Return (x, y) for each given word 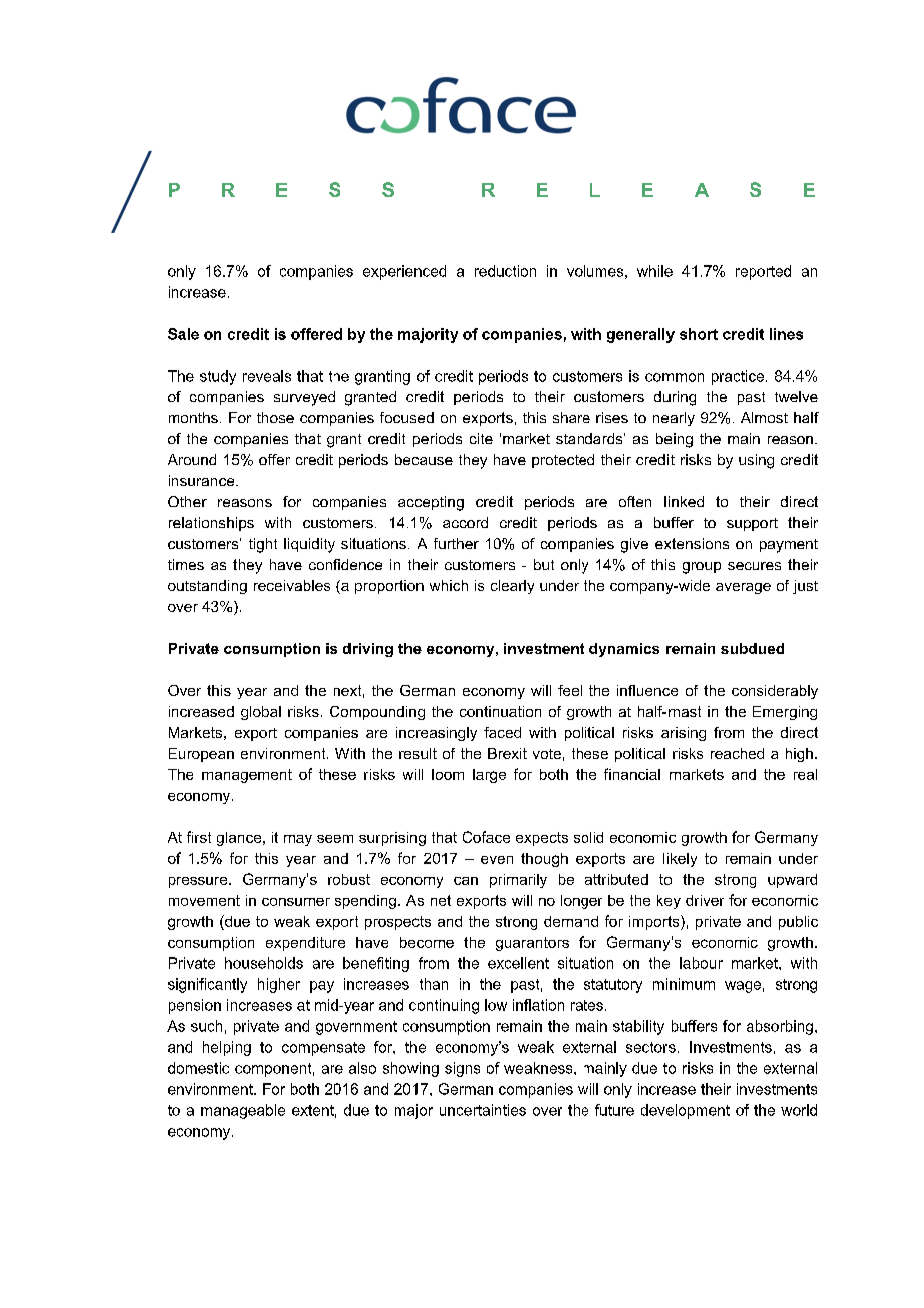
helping (227, 1048)
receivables (292, 585)
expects (542, 839)
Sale (183, 334)
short (699, 334)
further (456, 543)
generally (641, 335)
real (805, 774)
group (702, 568)
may (298, 840)
